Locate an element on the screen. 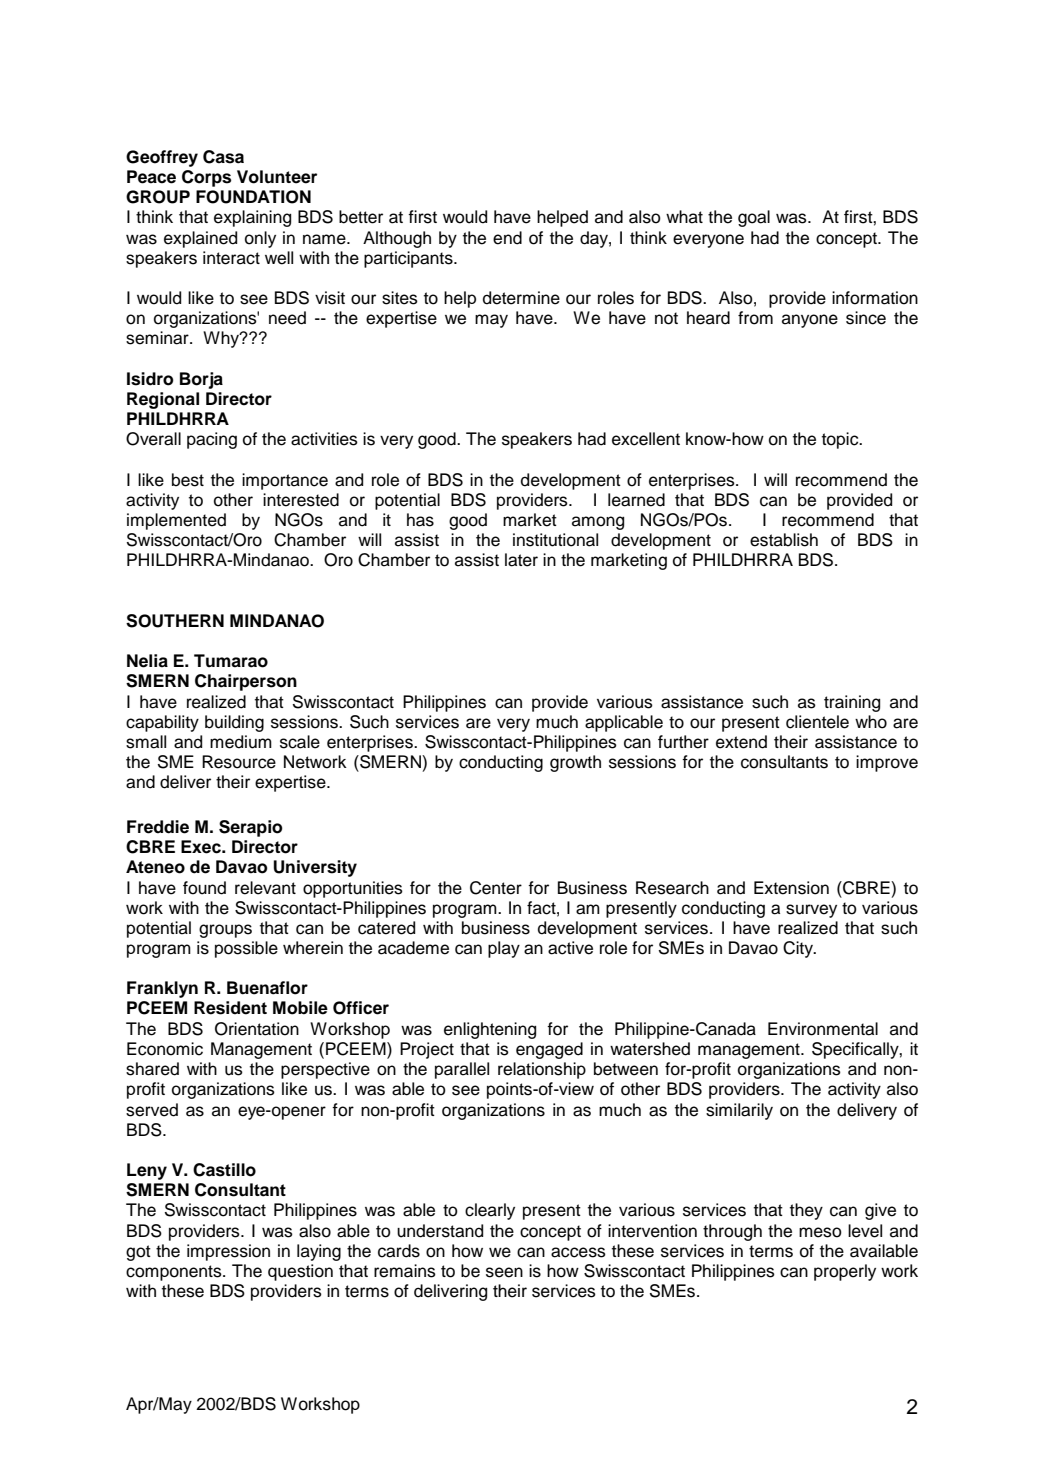 The image size is (1044, 1478). meso is located at coordinates (820, 1232).
